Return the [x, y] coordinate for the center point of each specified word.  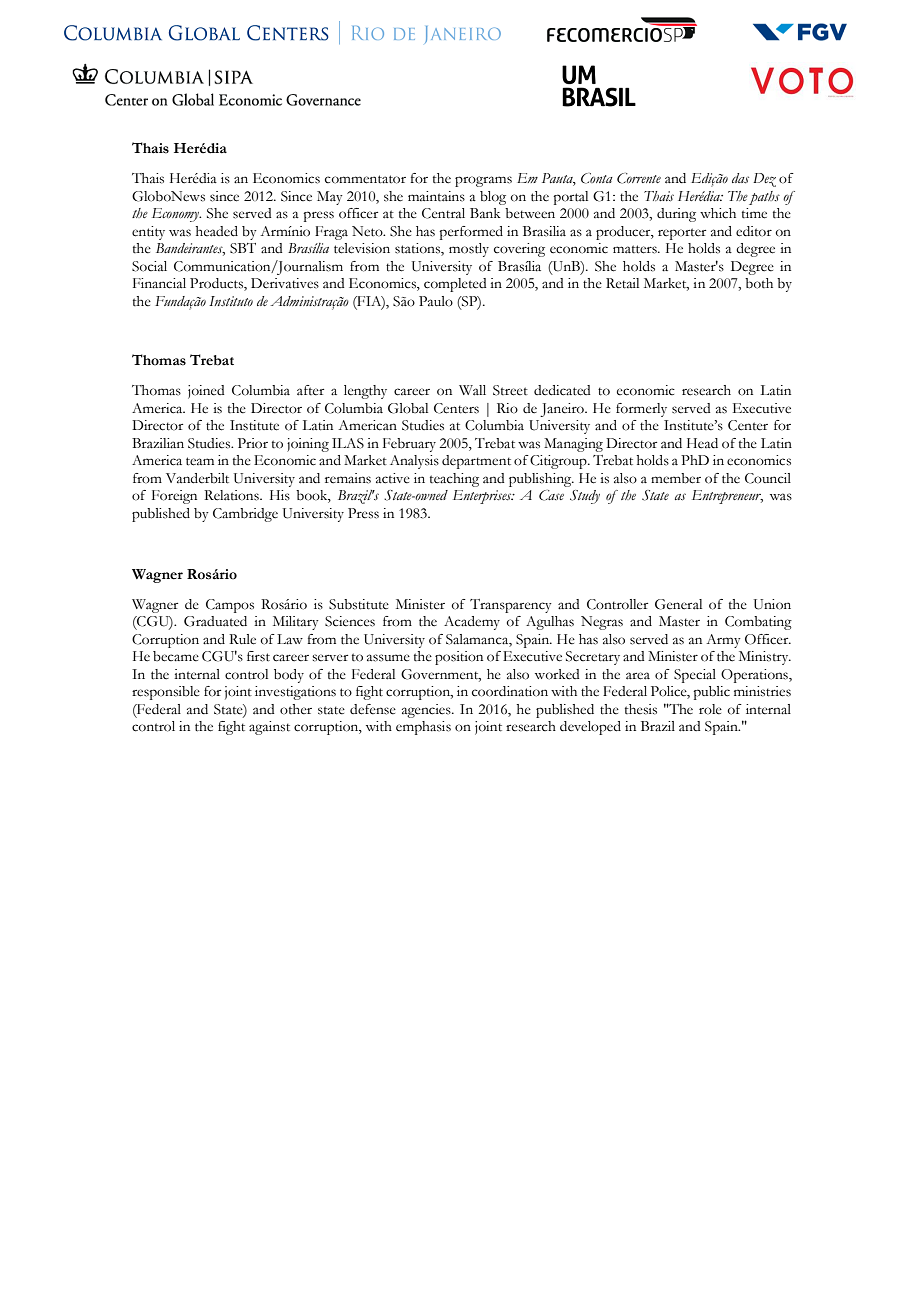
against [269, 728]
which [718, 213]
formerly [641, 410]
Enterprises [483, 497]
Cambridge [245, 515]
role [710, 709]
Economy [176, 215]
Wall [472, 390]
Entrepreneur [727, 497]
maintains [436, 196]
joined [206, 392]
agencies [427, 711]
